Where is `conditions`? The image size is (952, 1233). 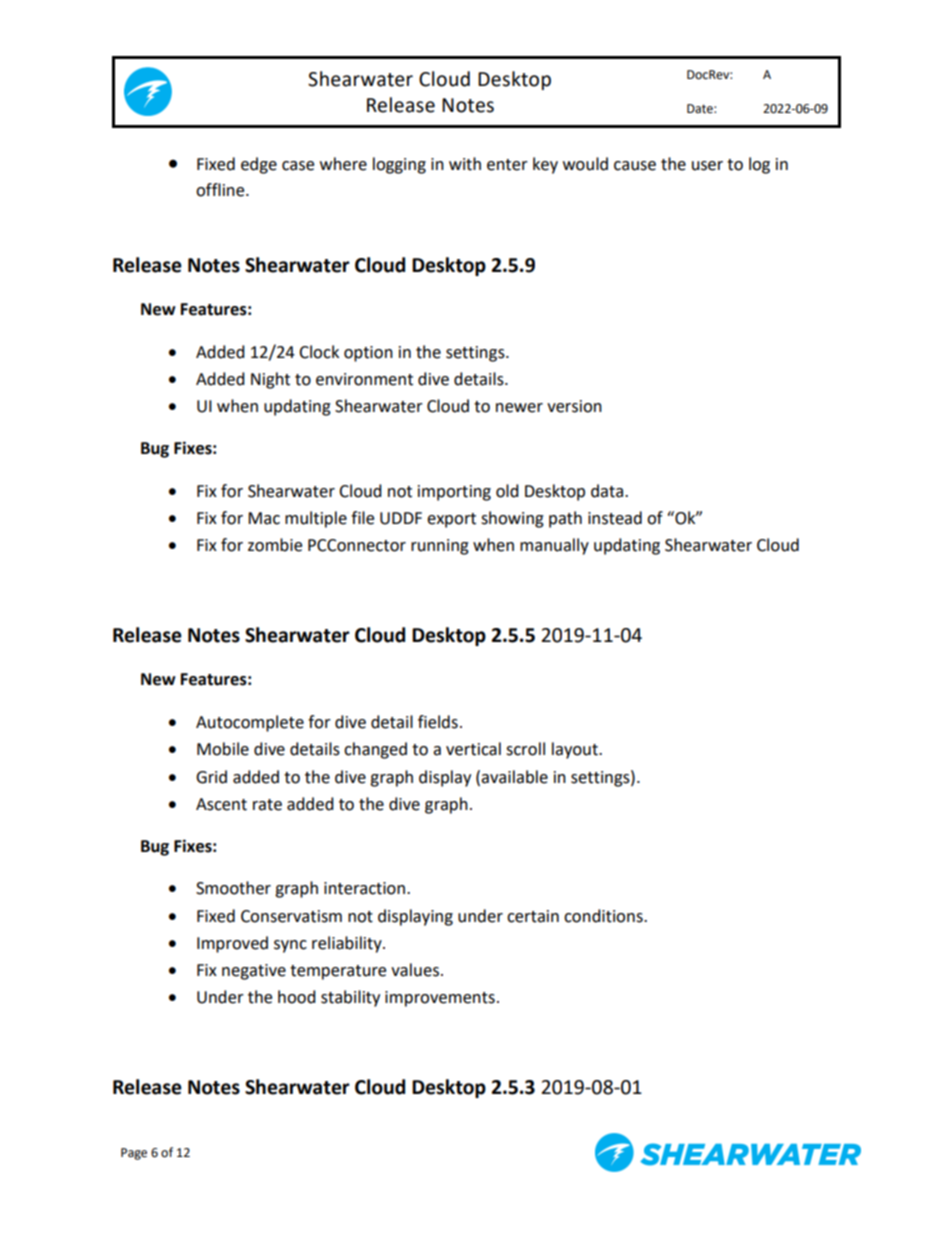 conditions is located at coordinates (604, 916).
